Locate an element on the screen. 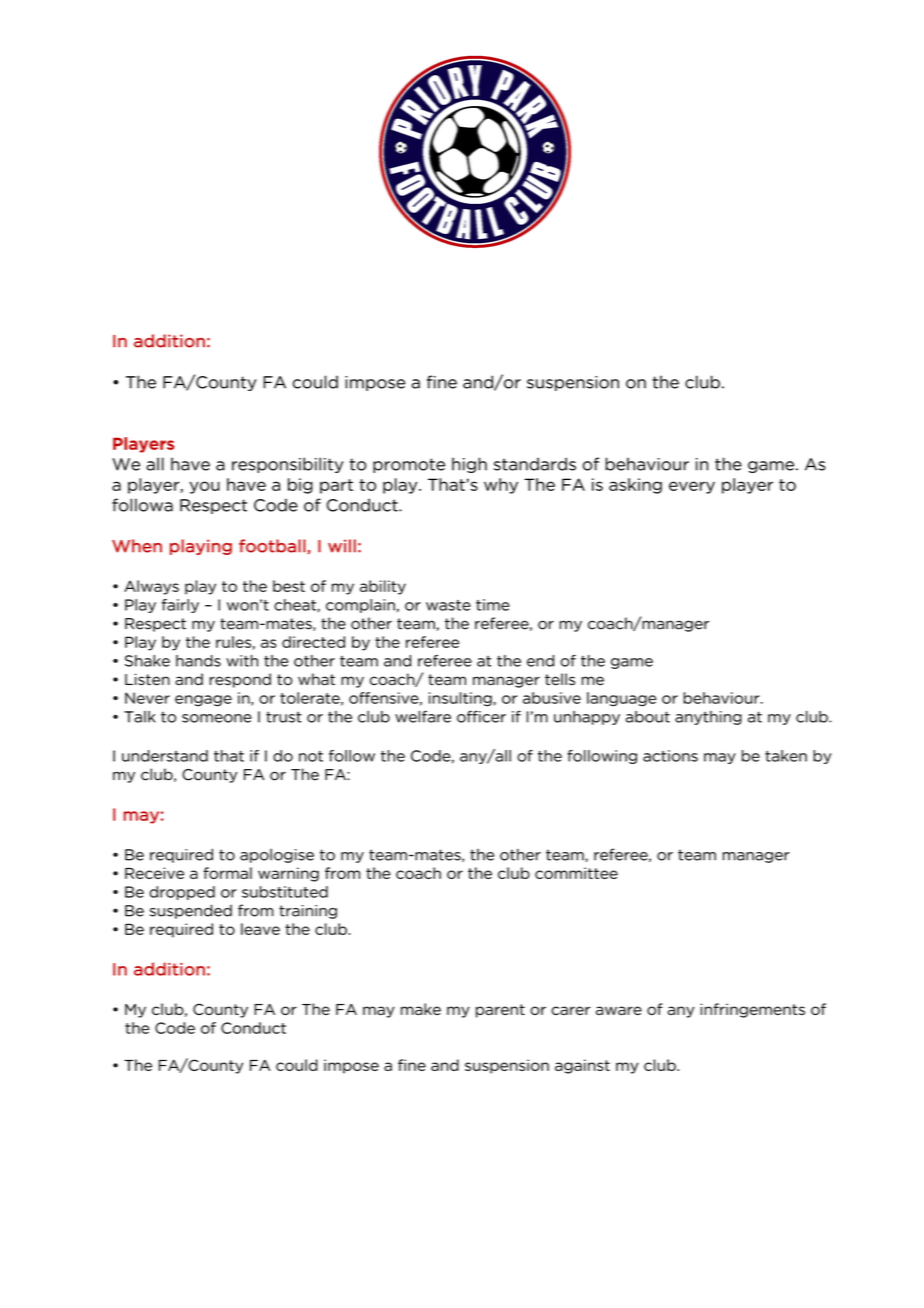  every is located at coordinates (692, 487).
